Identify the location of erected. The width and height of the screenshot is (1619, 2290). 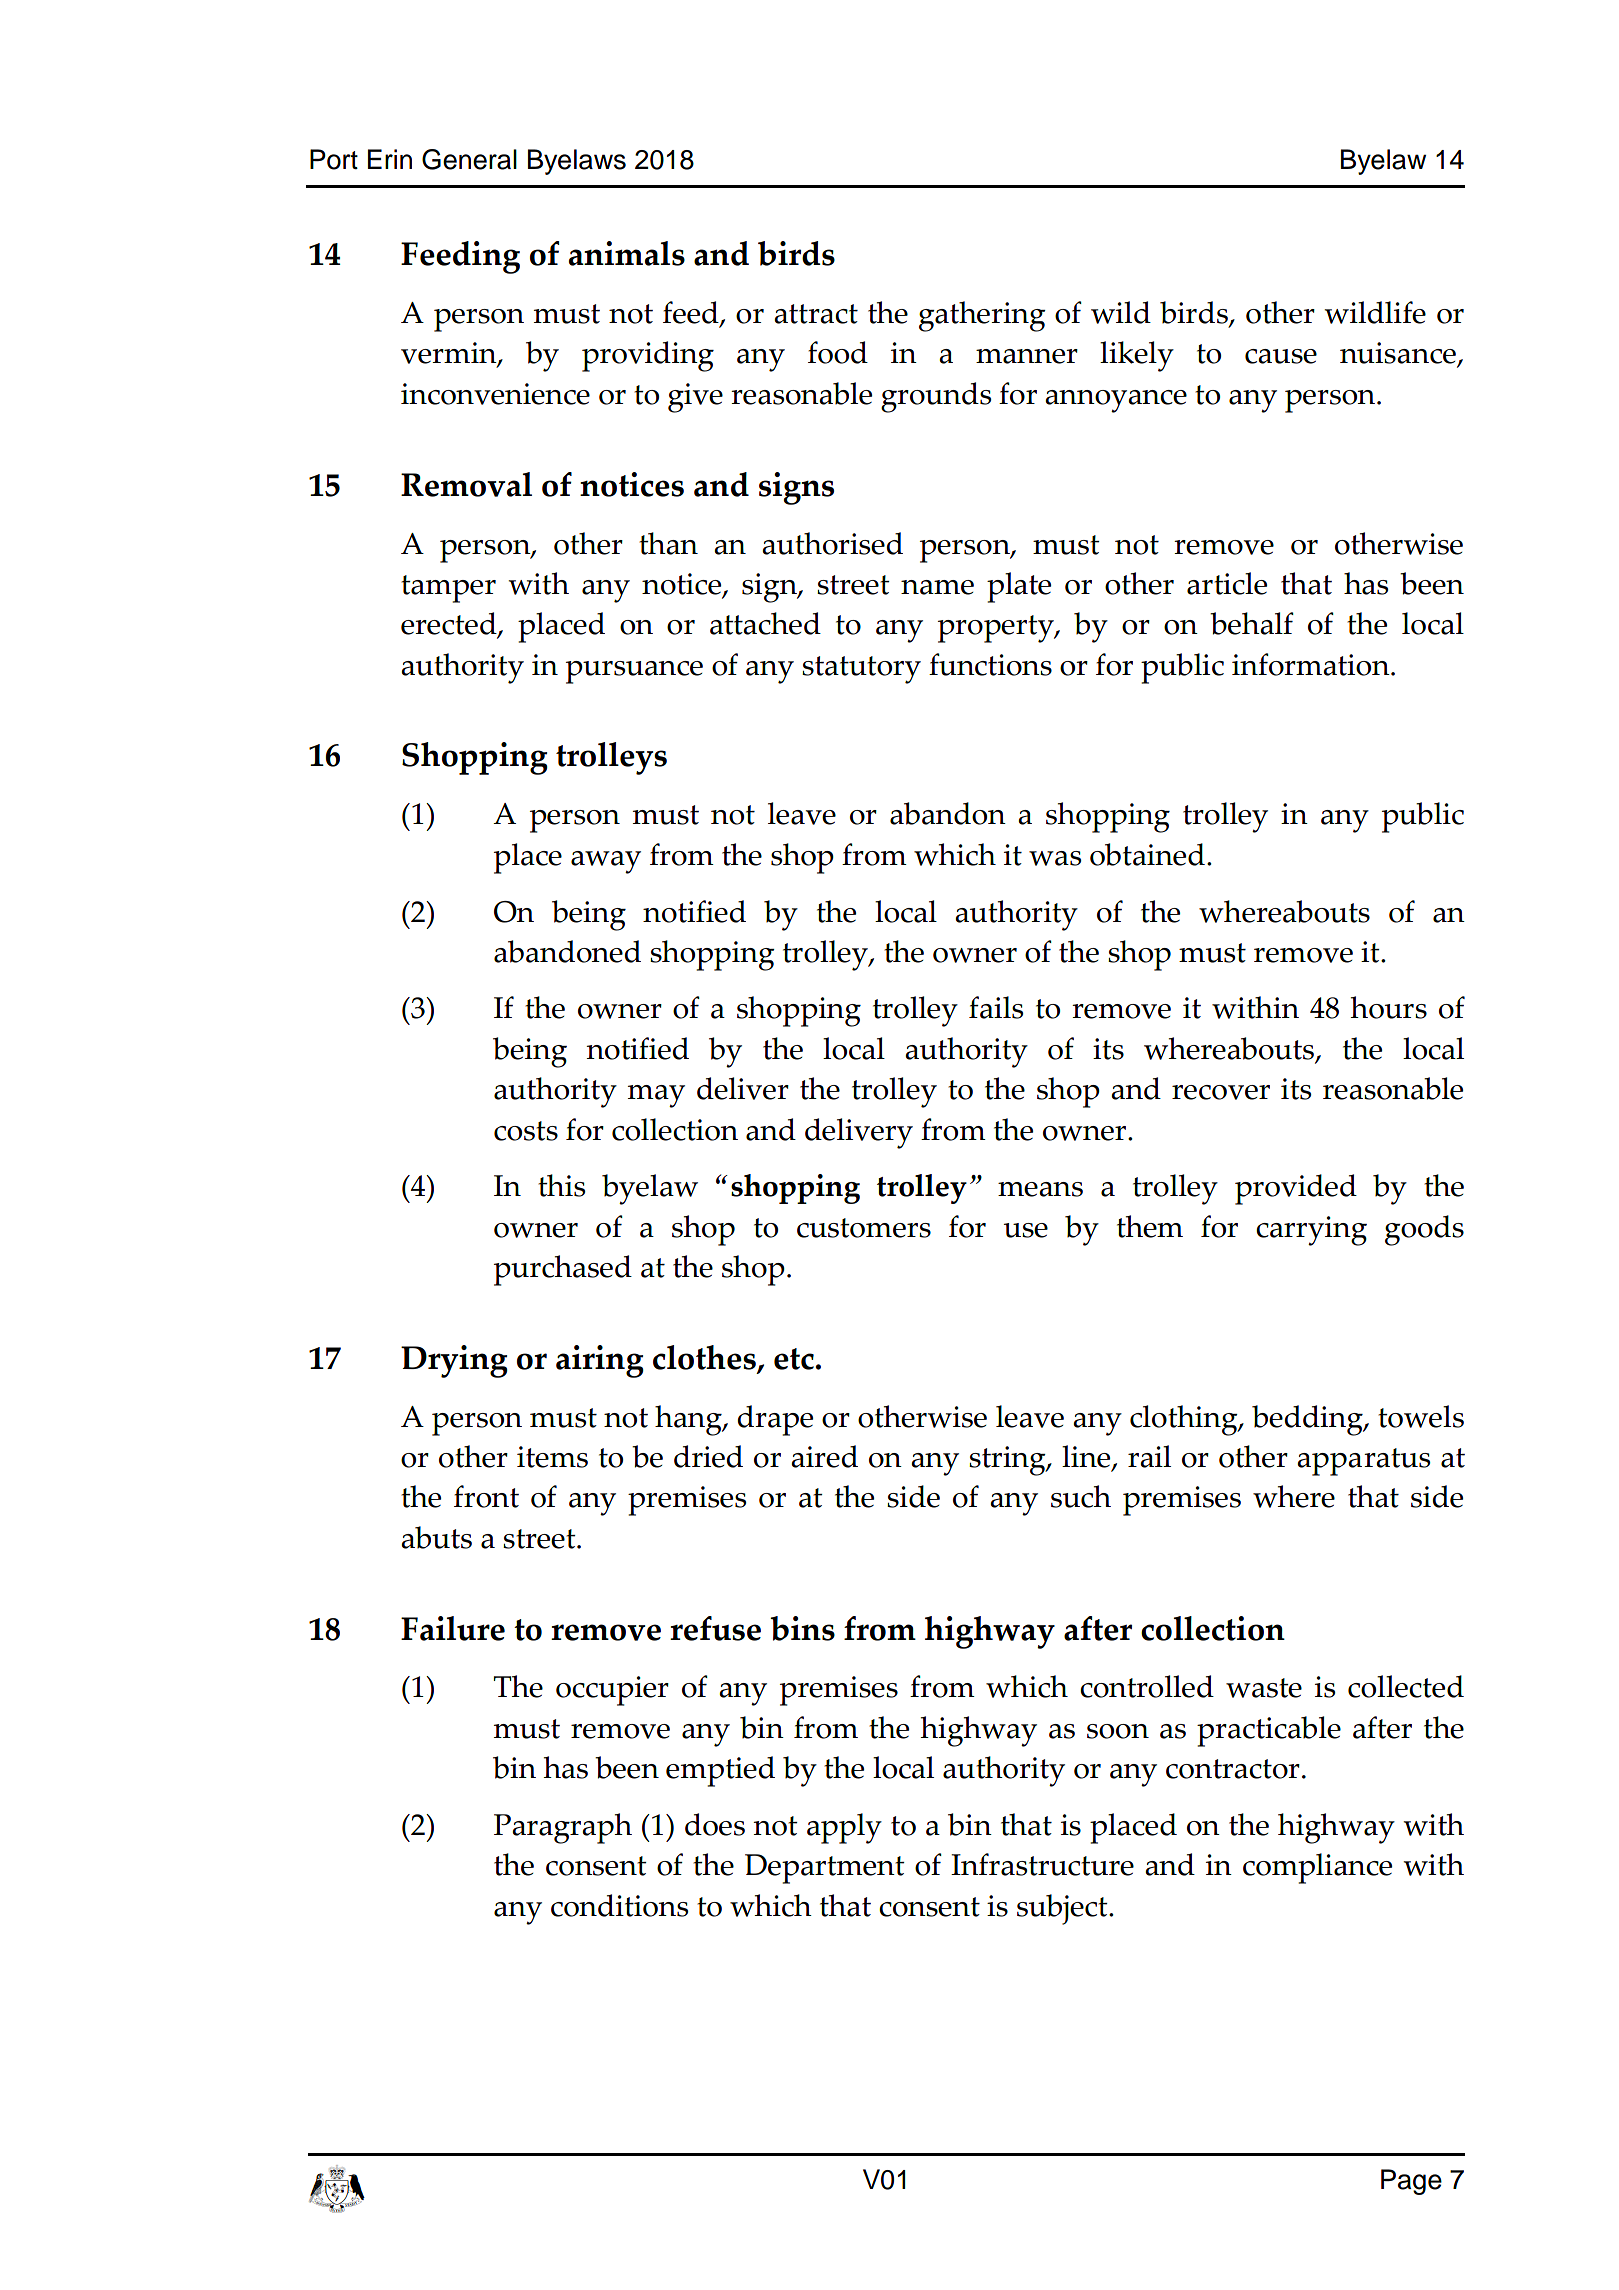
(450, 625).
